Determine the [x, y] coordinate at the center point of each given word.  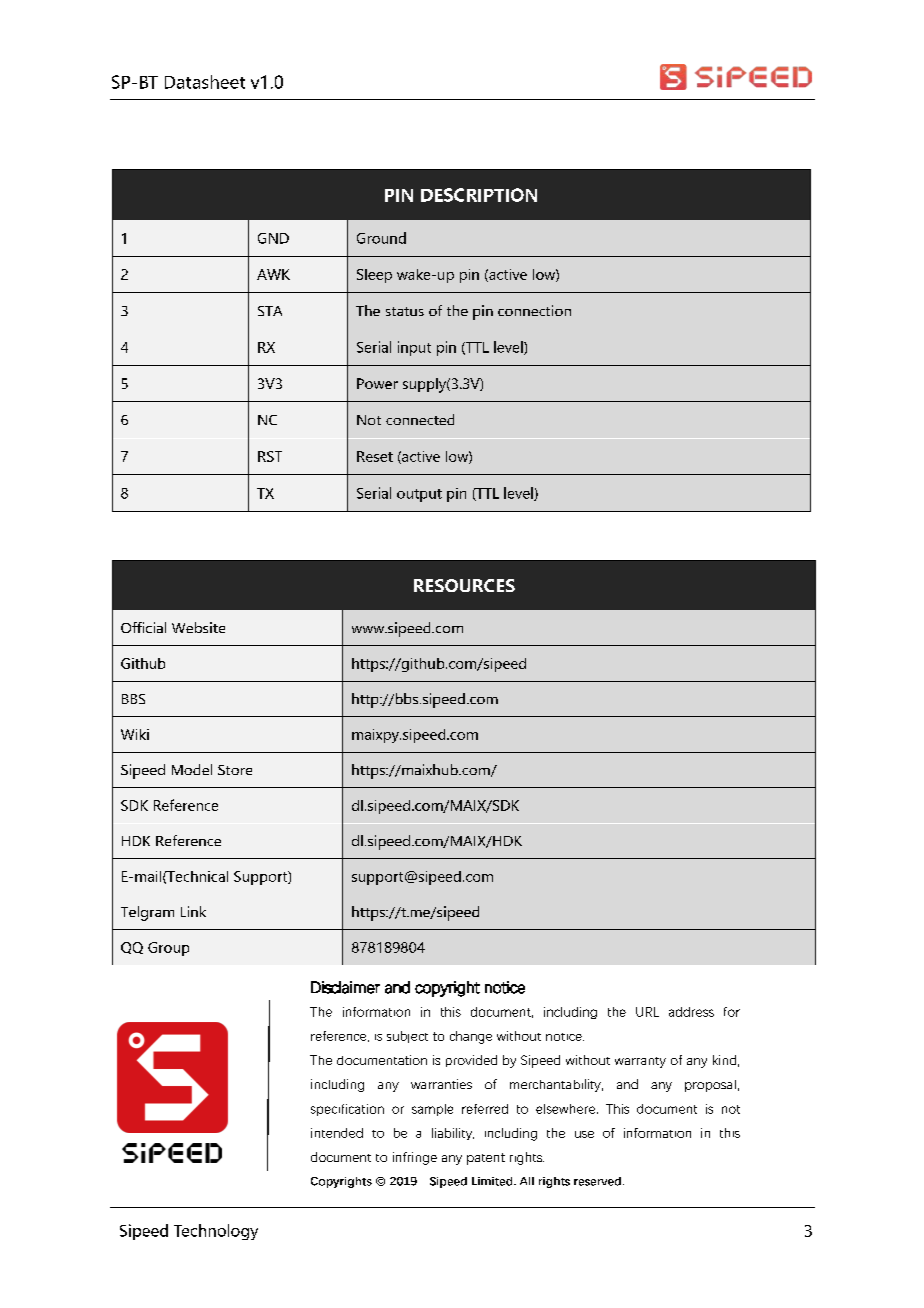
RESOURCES [464, 585]
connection [534, 310]
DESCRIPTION [479, 195]
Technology [216, 1232]
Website [198, 627]
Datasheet [205, 82]
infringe [415, 1158]
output [419, 495]
